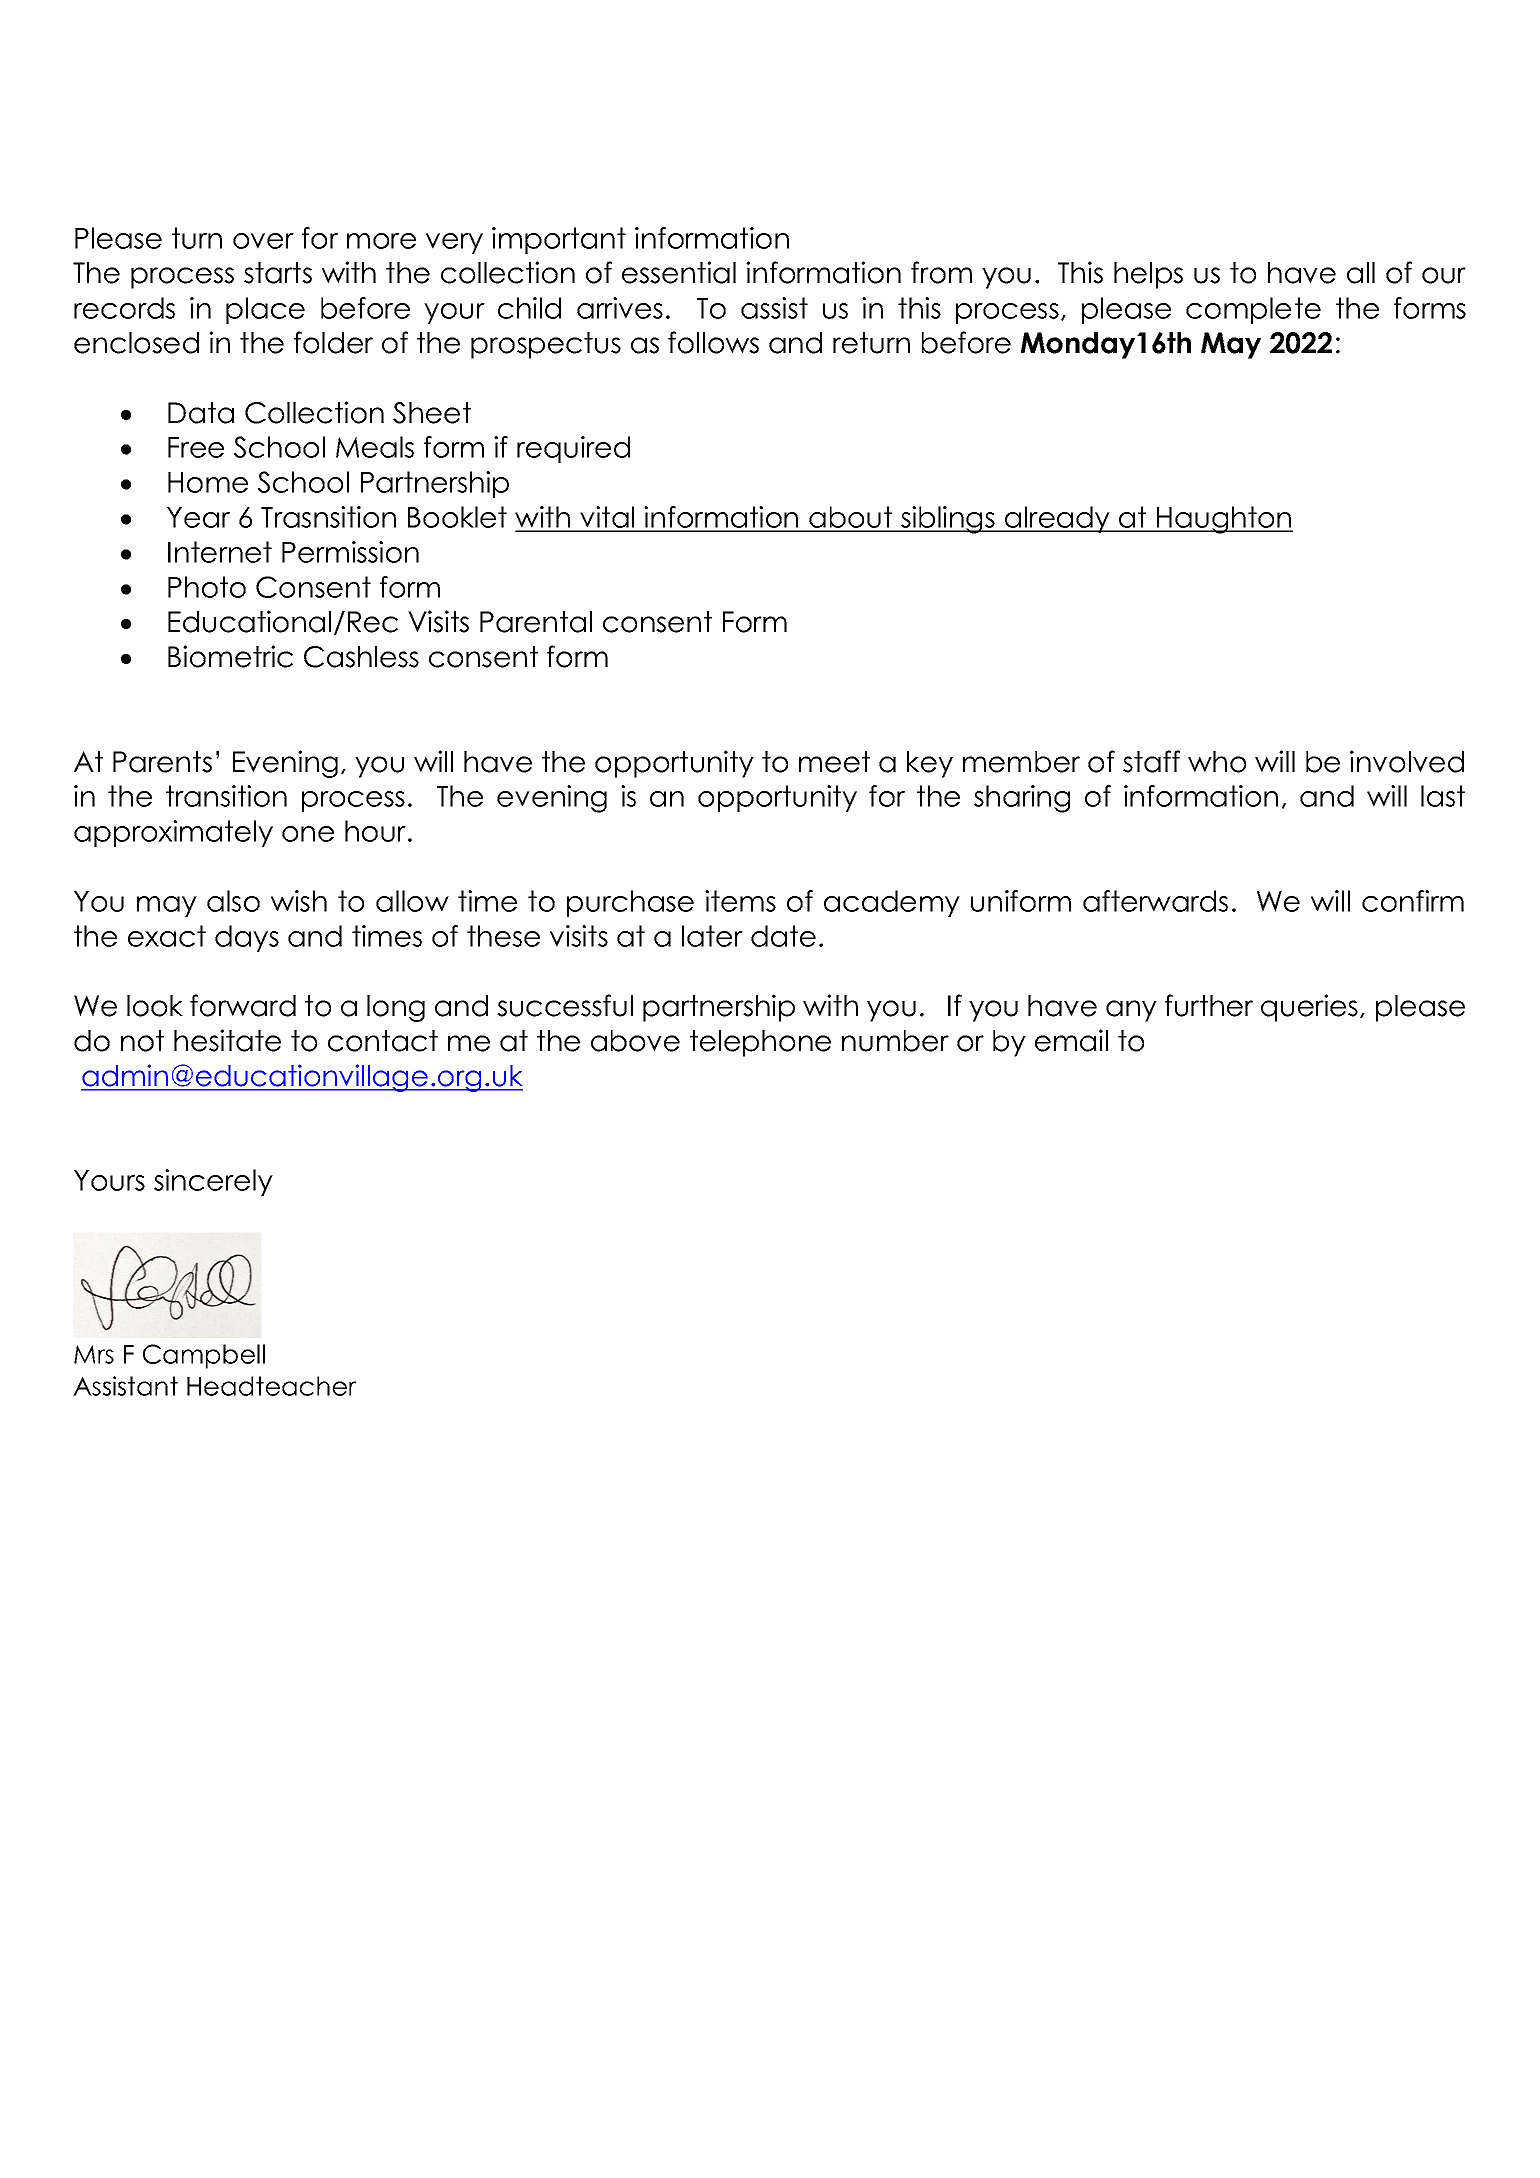  What do you see at coordinates (1217, 762) in the screenshot?
I see `who` at bounding box center [1217, 762].
